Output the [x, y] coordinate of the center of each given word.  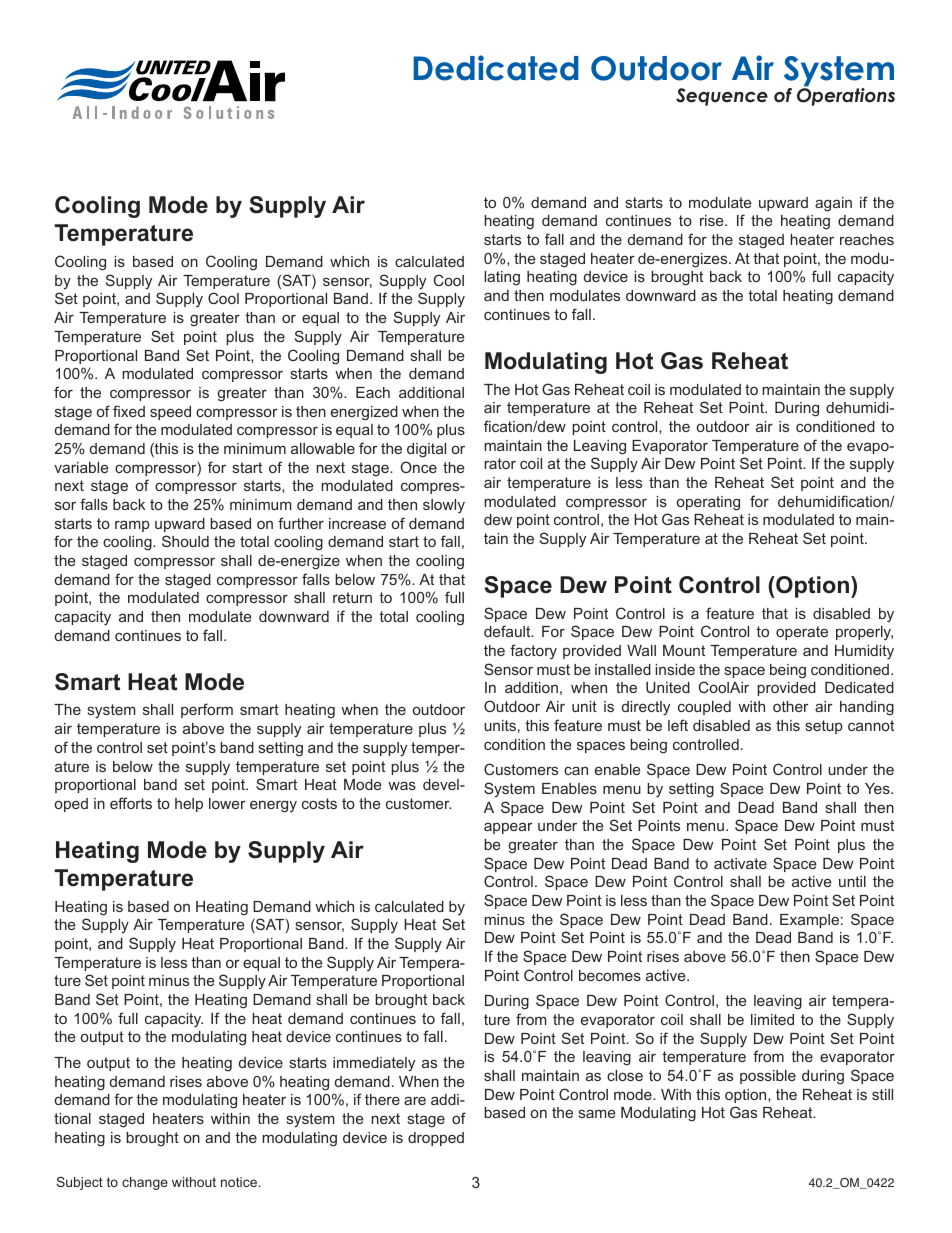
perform [207, 710]
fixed [129, 411]
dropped [436, 1139]
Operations [846, 96]
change [145, 1183]
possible [768, 1077]
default [508, 631]
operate [802, 633]
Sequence [722, 97]
